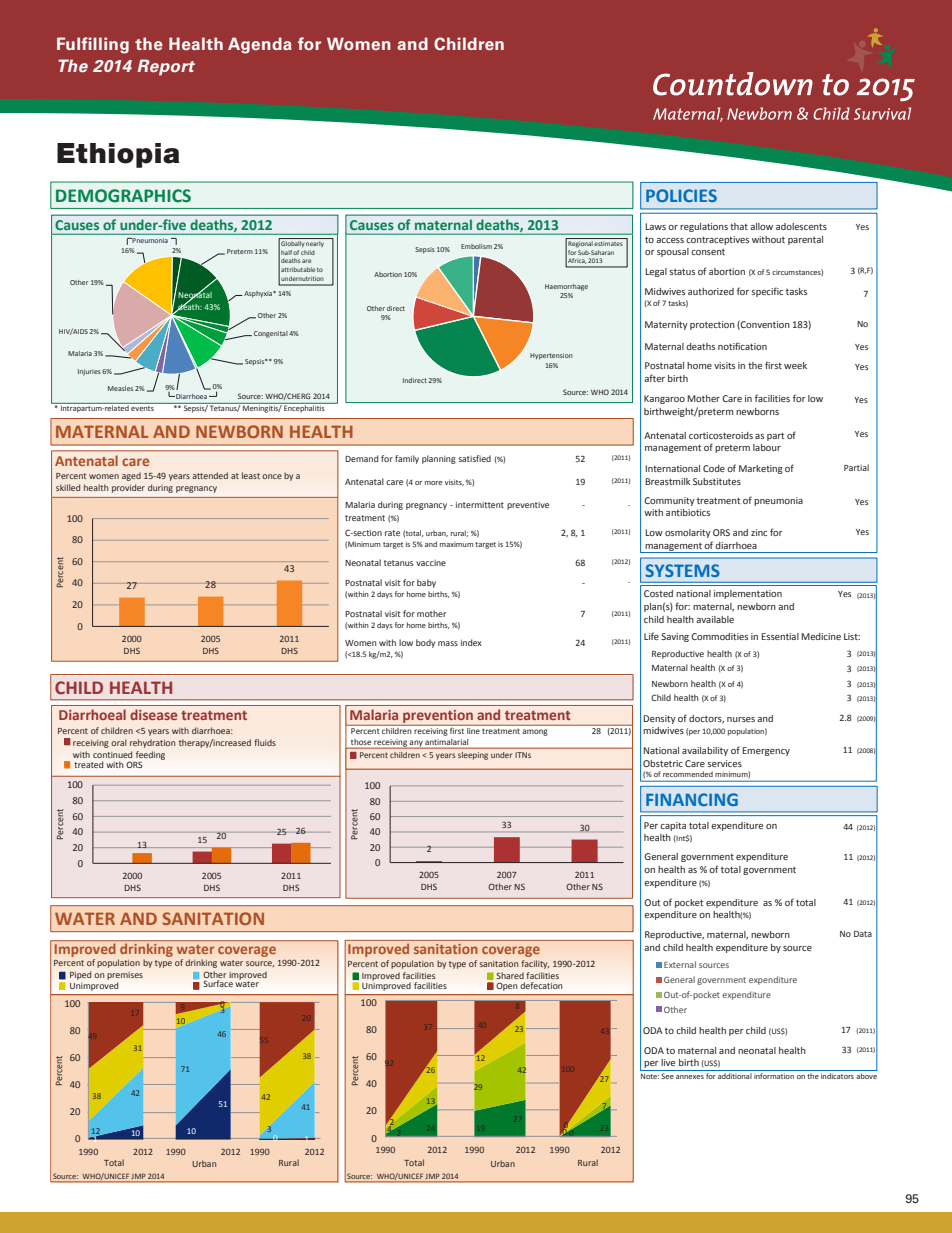  Describe the element at coordinates (166, 67) in the screenshot. I see `Report` at that location.
